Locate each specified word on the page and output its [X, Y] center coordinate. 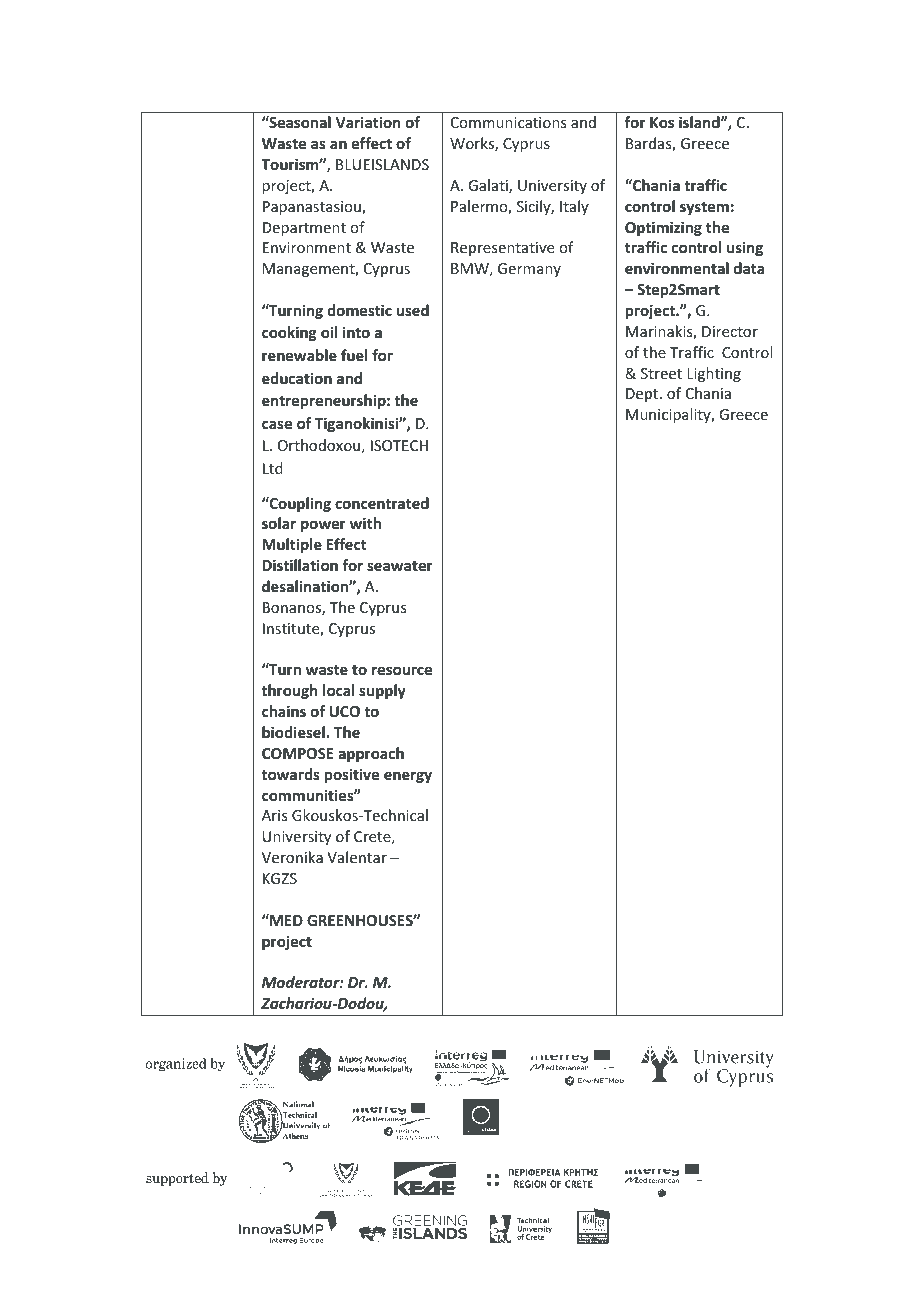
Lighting [714, 374]
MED [285, 920]
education [297, 378]
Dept [643, 395]
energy [408, 777]
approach [371, 754]
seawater [400, 566]
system [704, 208]
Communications [508, 122]
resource [402, 670]
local [338, 690]
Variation [368, 122]
